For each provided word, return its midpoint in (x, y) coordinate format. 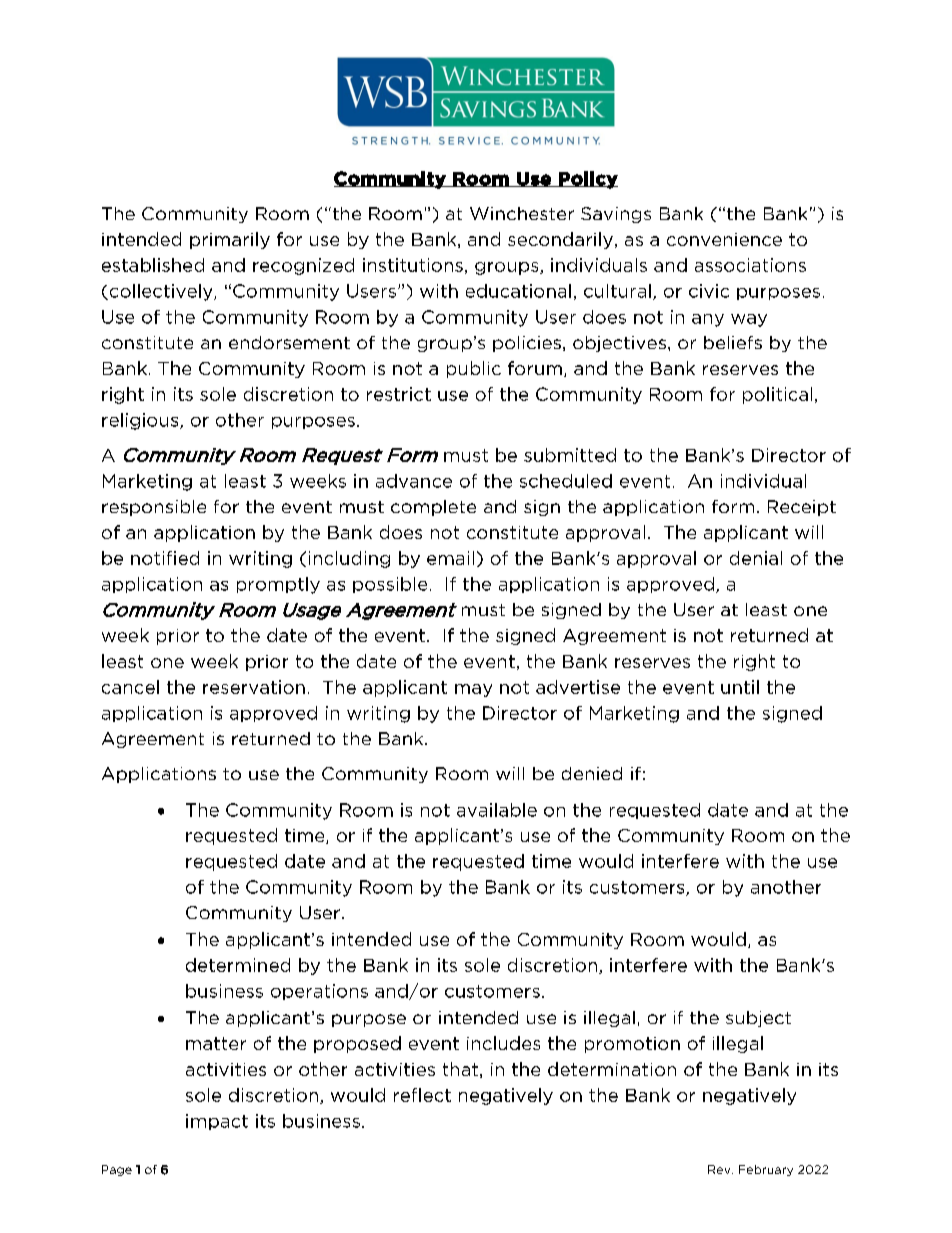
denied (592, 773)
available (497, 810)
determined (238, 965)
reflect (422, 1095)
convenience (724, 239)
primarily (230, 240)
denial (756, 558)
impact (217, 1122)
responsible (154, 508)
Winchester (522, 213)
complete (433, 508)
